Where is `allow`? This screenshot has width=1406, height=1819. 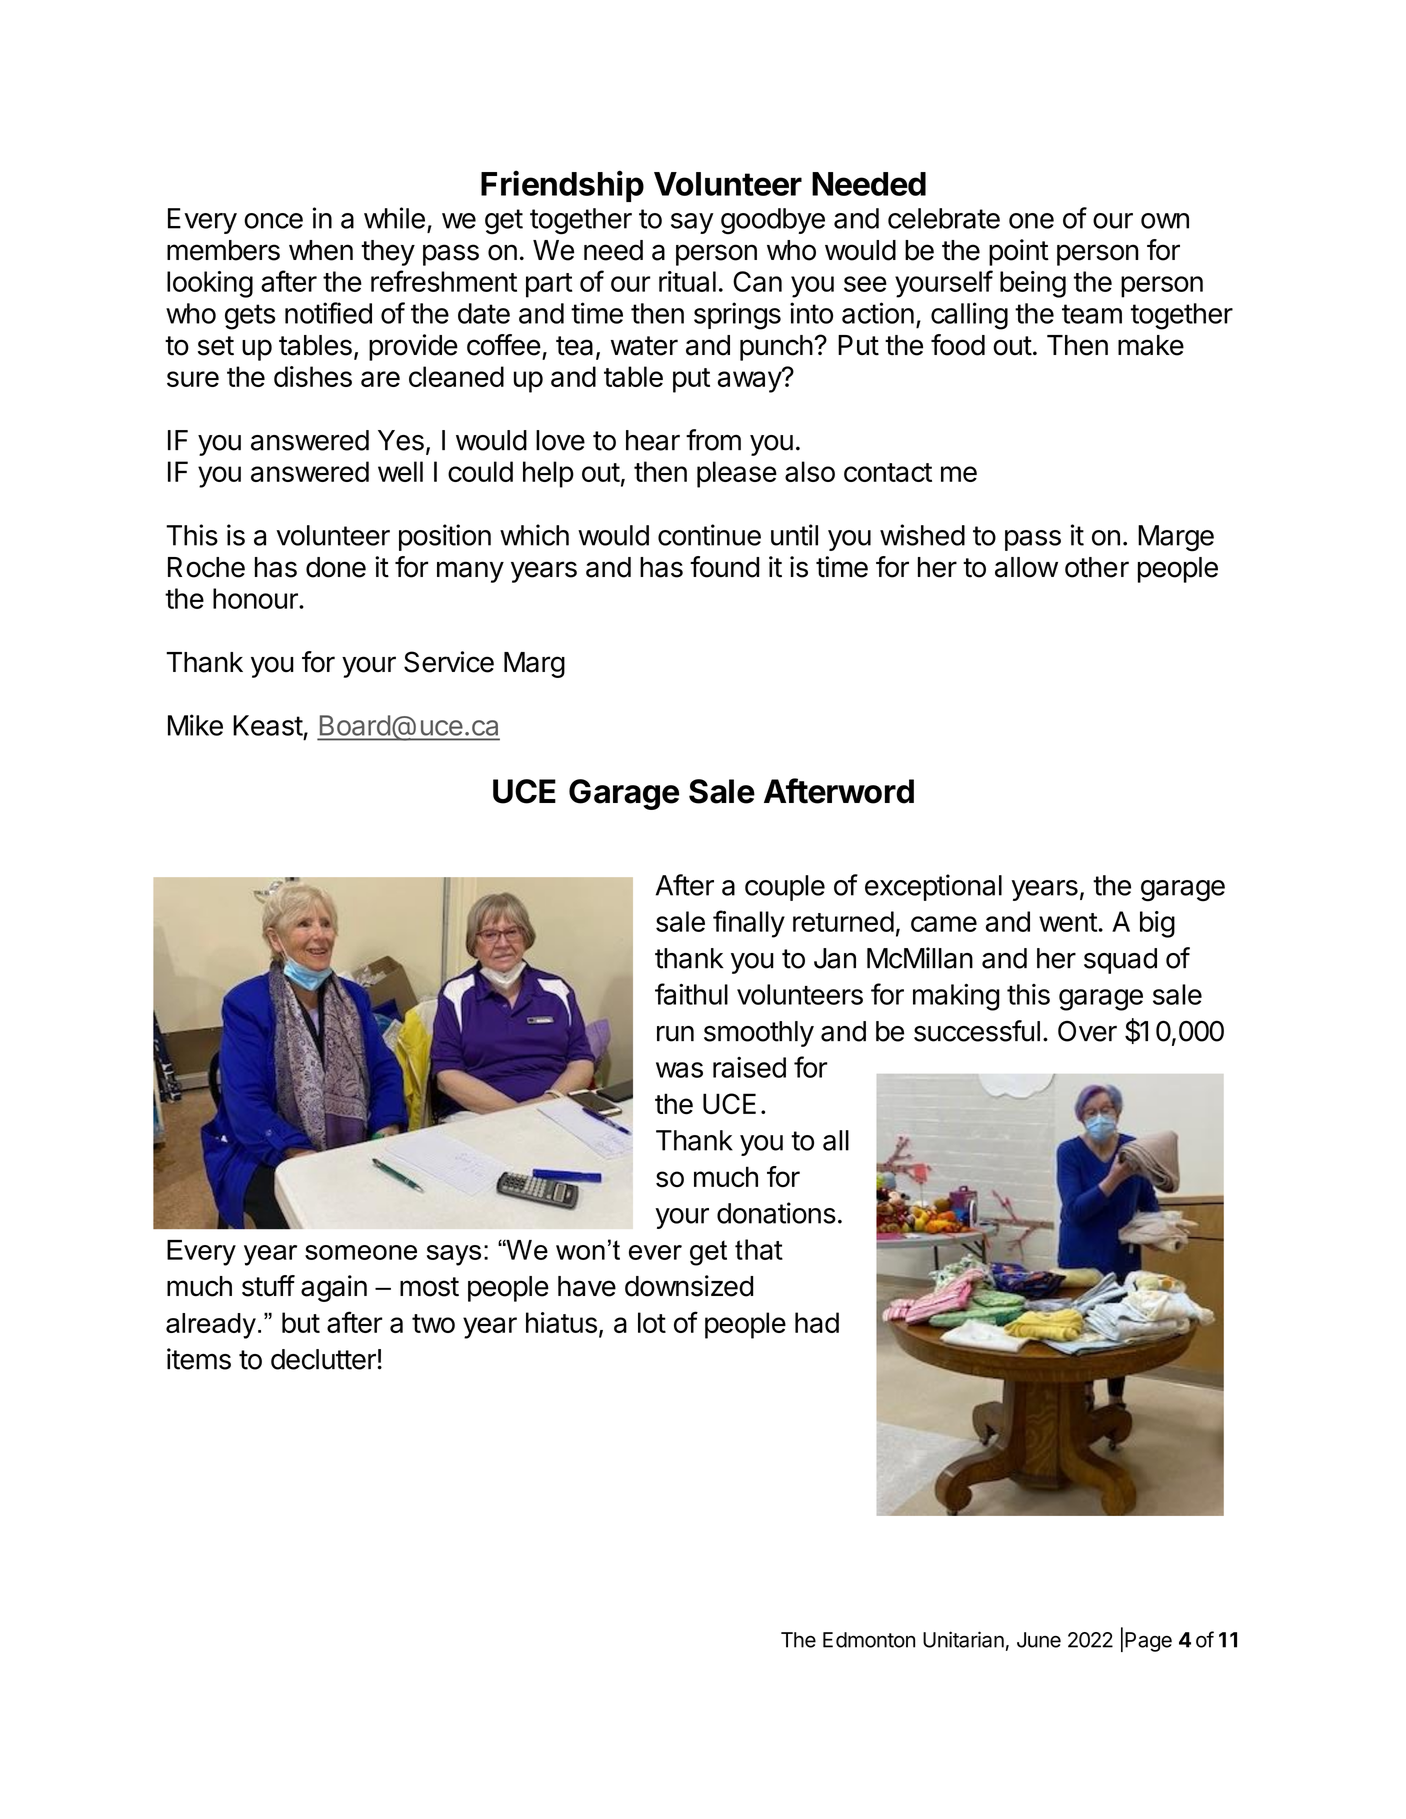
allow is located at coordinates (1026, 567).
